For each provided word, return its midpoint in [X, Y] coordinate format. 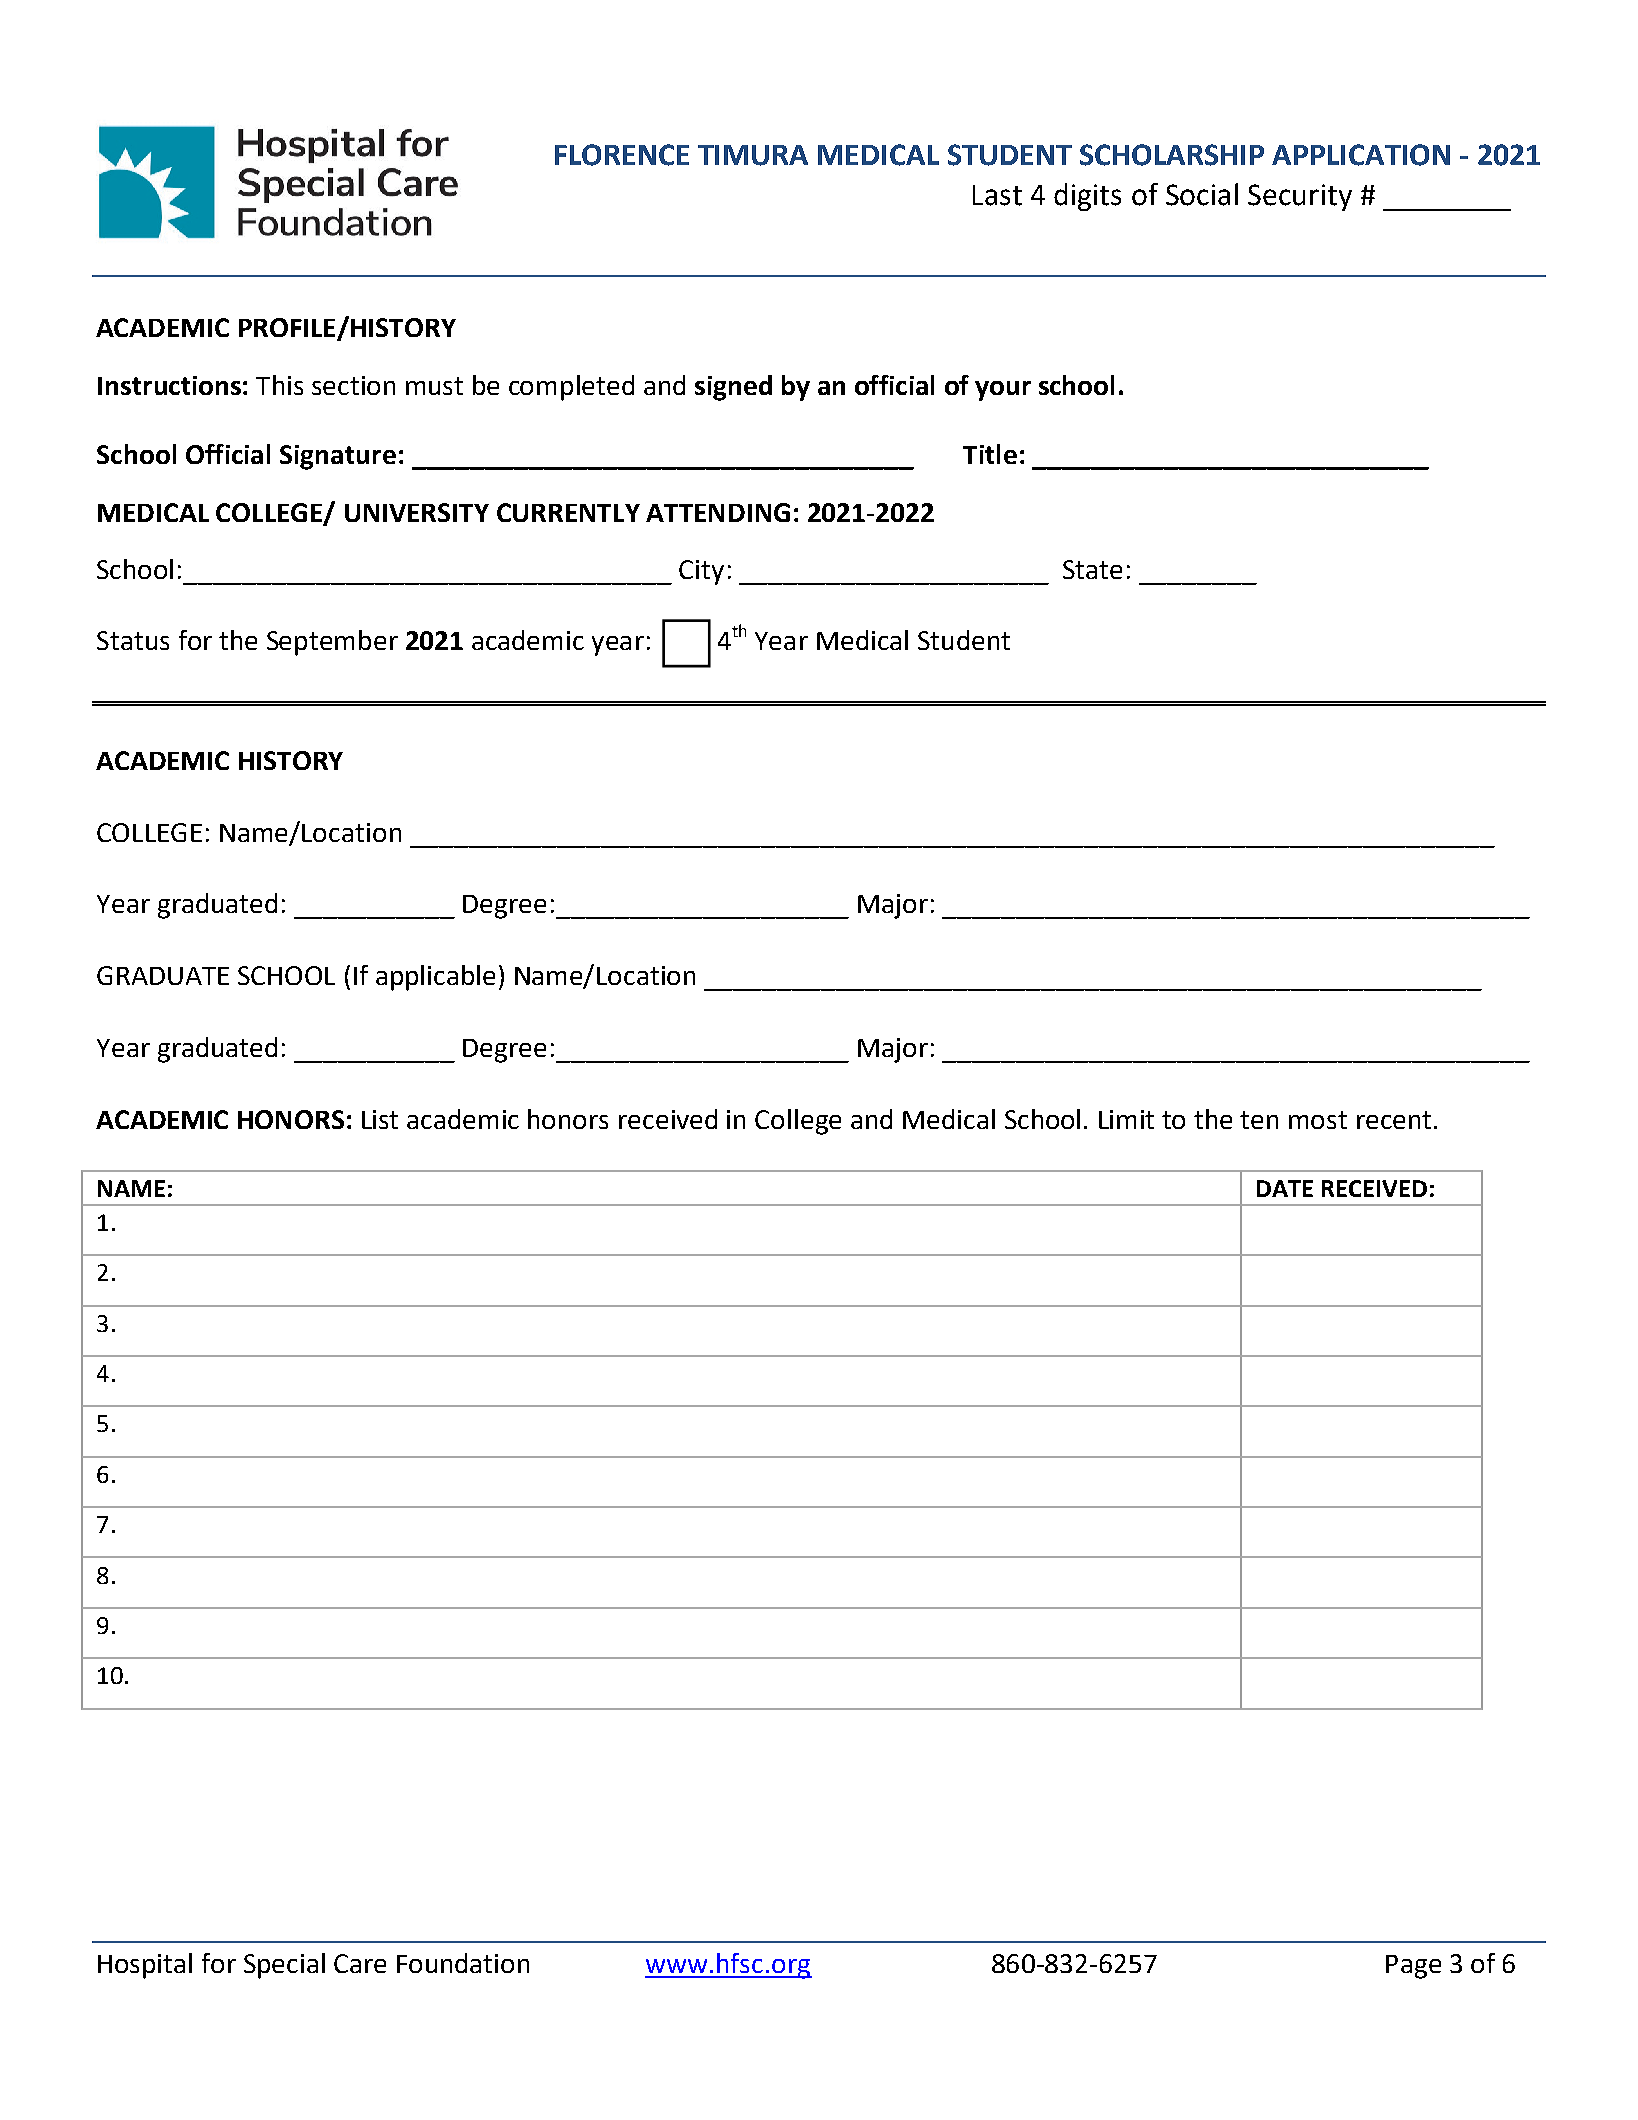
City [701, 572]
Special [284, 1966]
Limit [1126, 1119]
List [380, 1119]
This [279, 385]
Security [1300, 197]
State [1092, 569]
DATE [1285, 1188]
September [332, 643]
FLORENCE [622, 155]
